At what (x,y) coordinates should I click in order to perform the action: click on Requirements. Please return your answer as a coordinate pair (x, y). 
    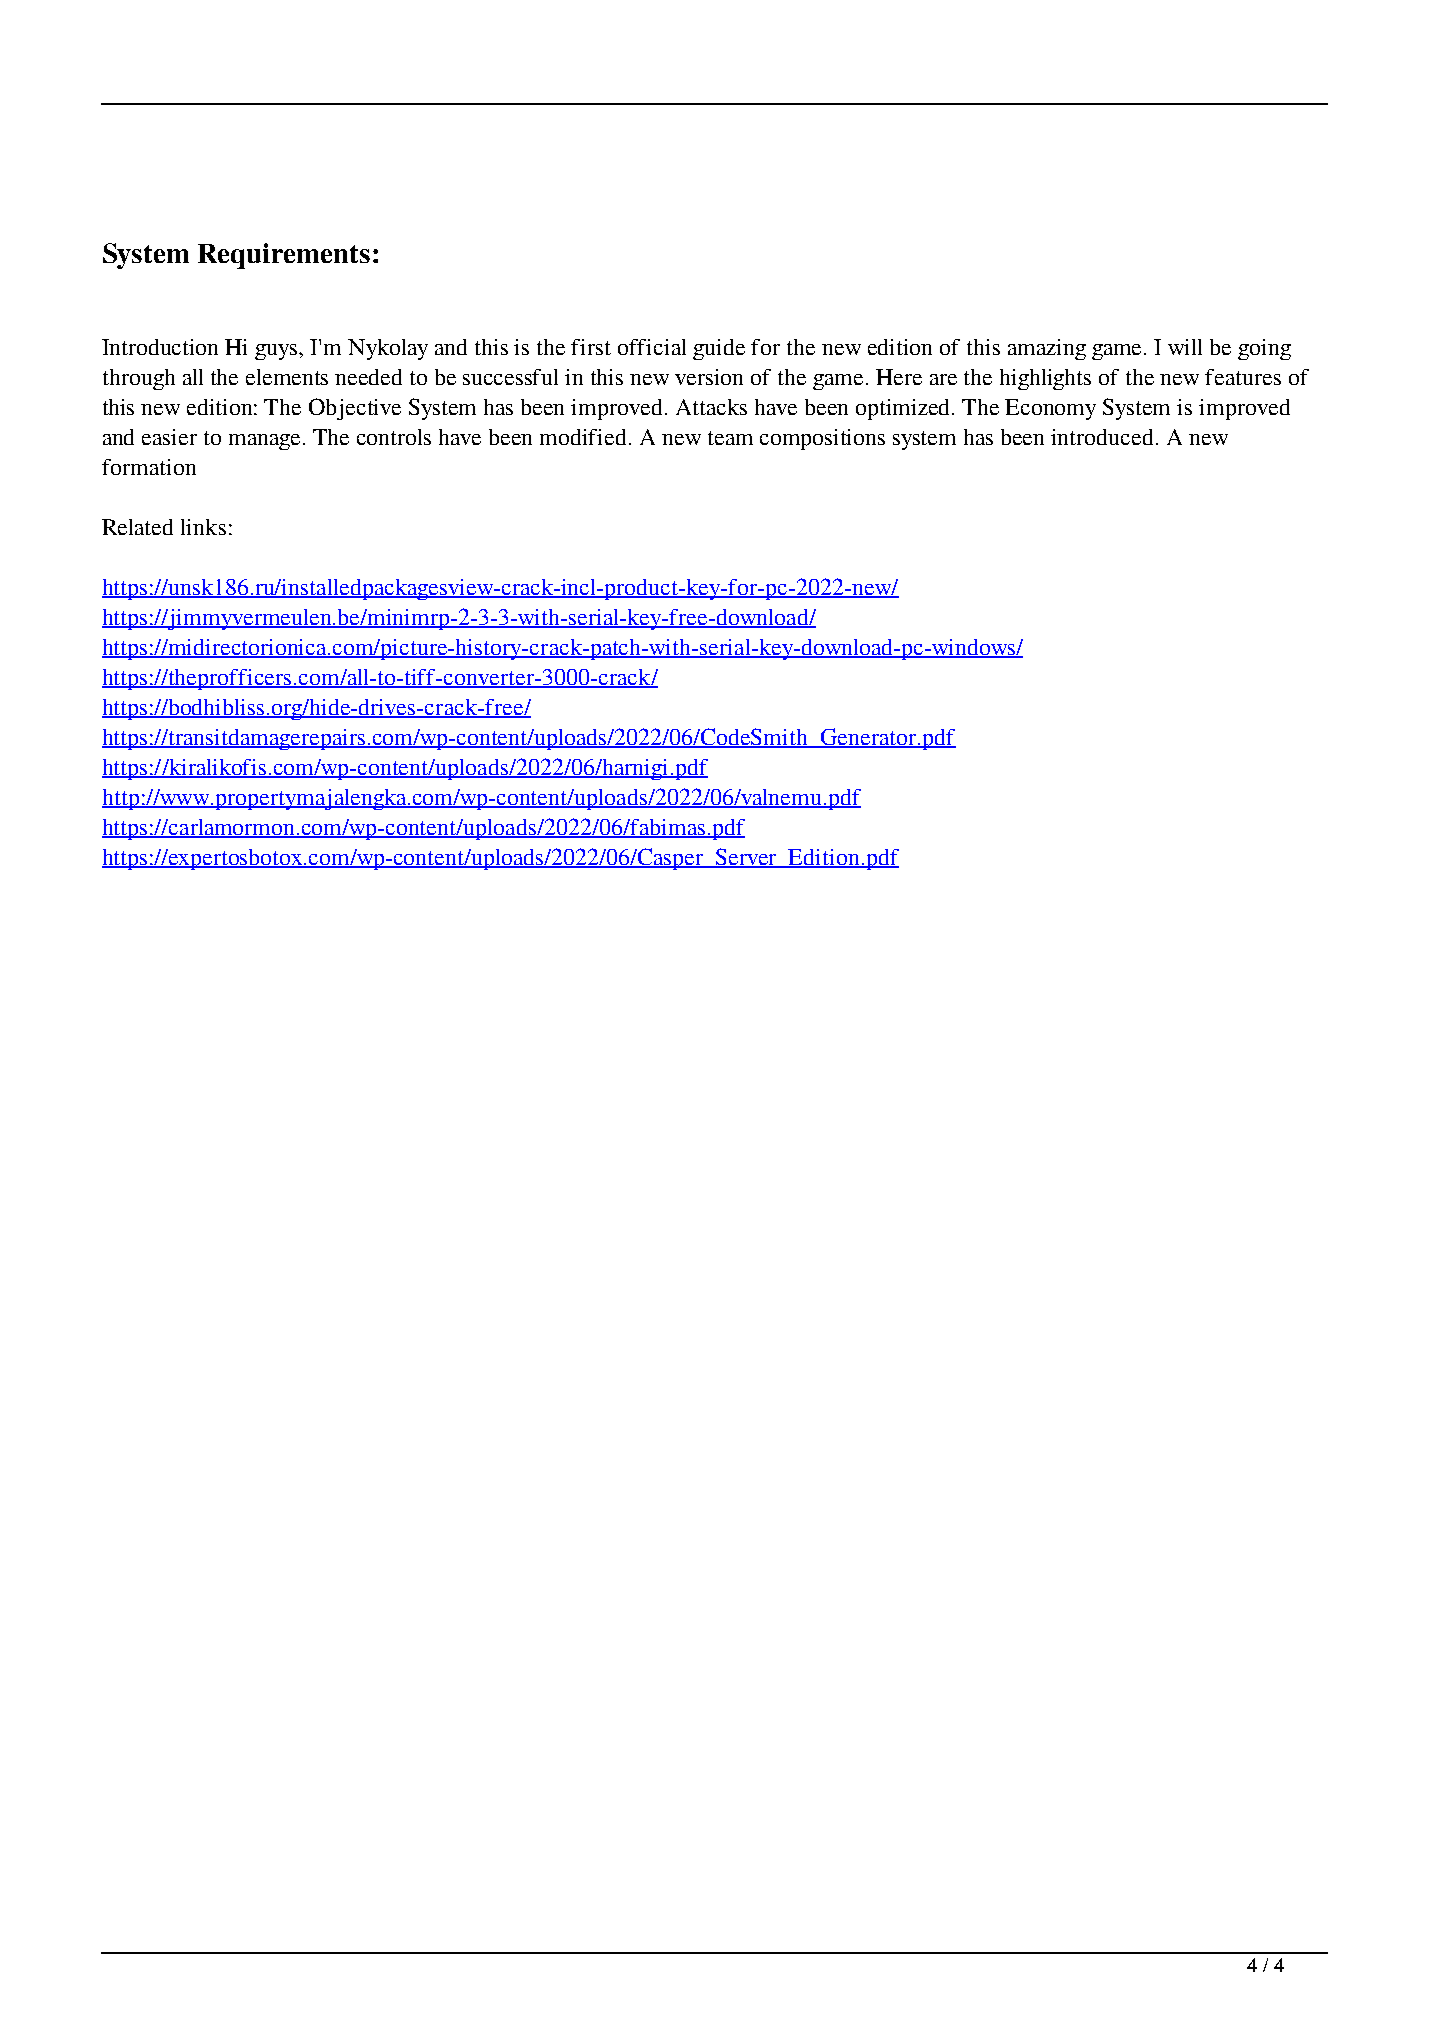
    Looking at the image, I should click on (284, 256).
